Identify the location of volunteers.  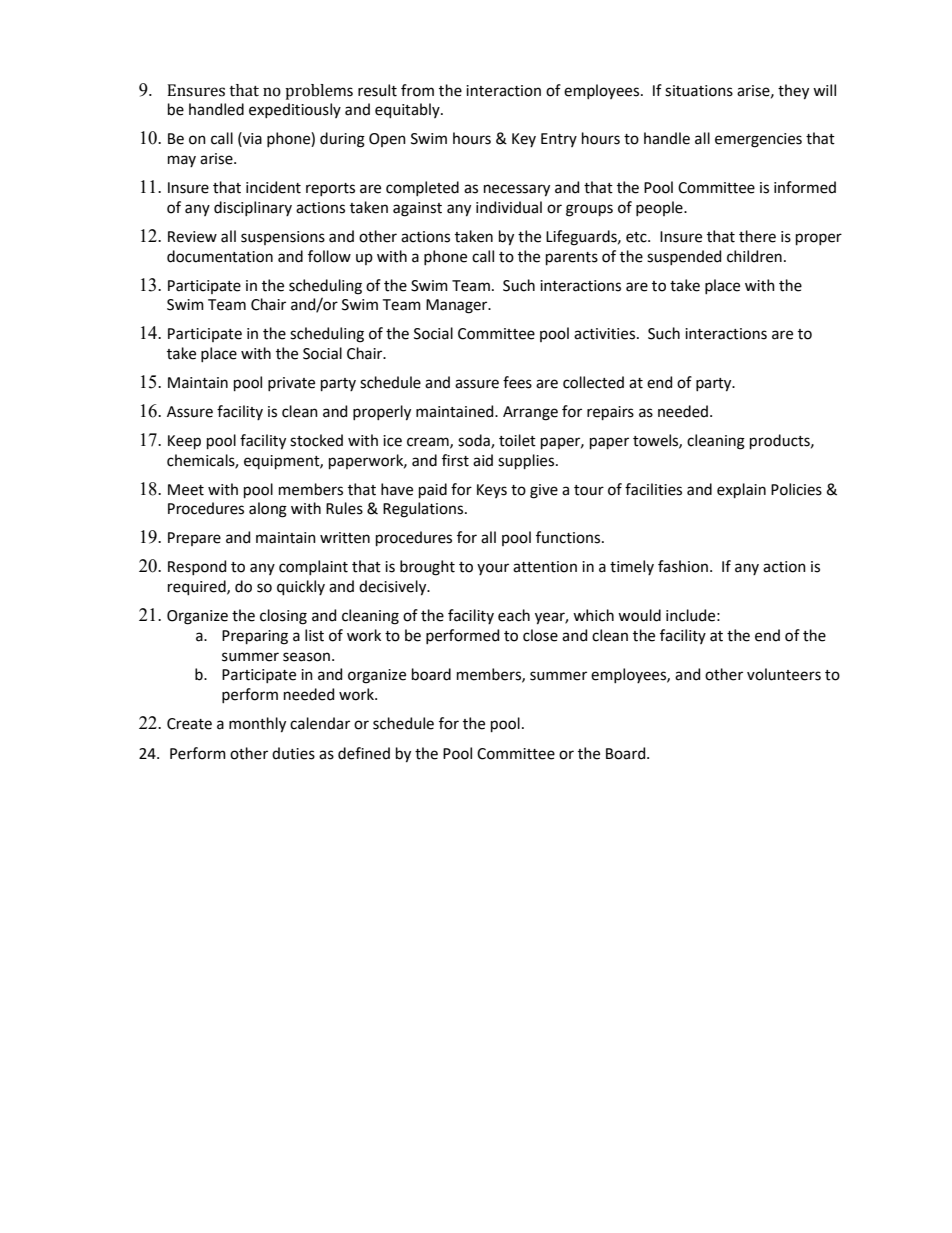
(784, 674).
